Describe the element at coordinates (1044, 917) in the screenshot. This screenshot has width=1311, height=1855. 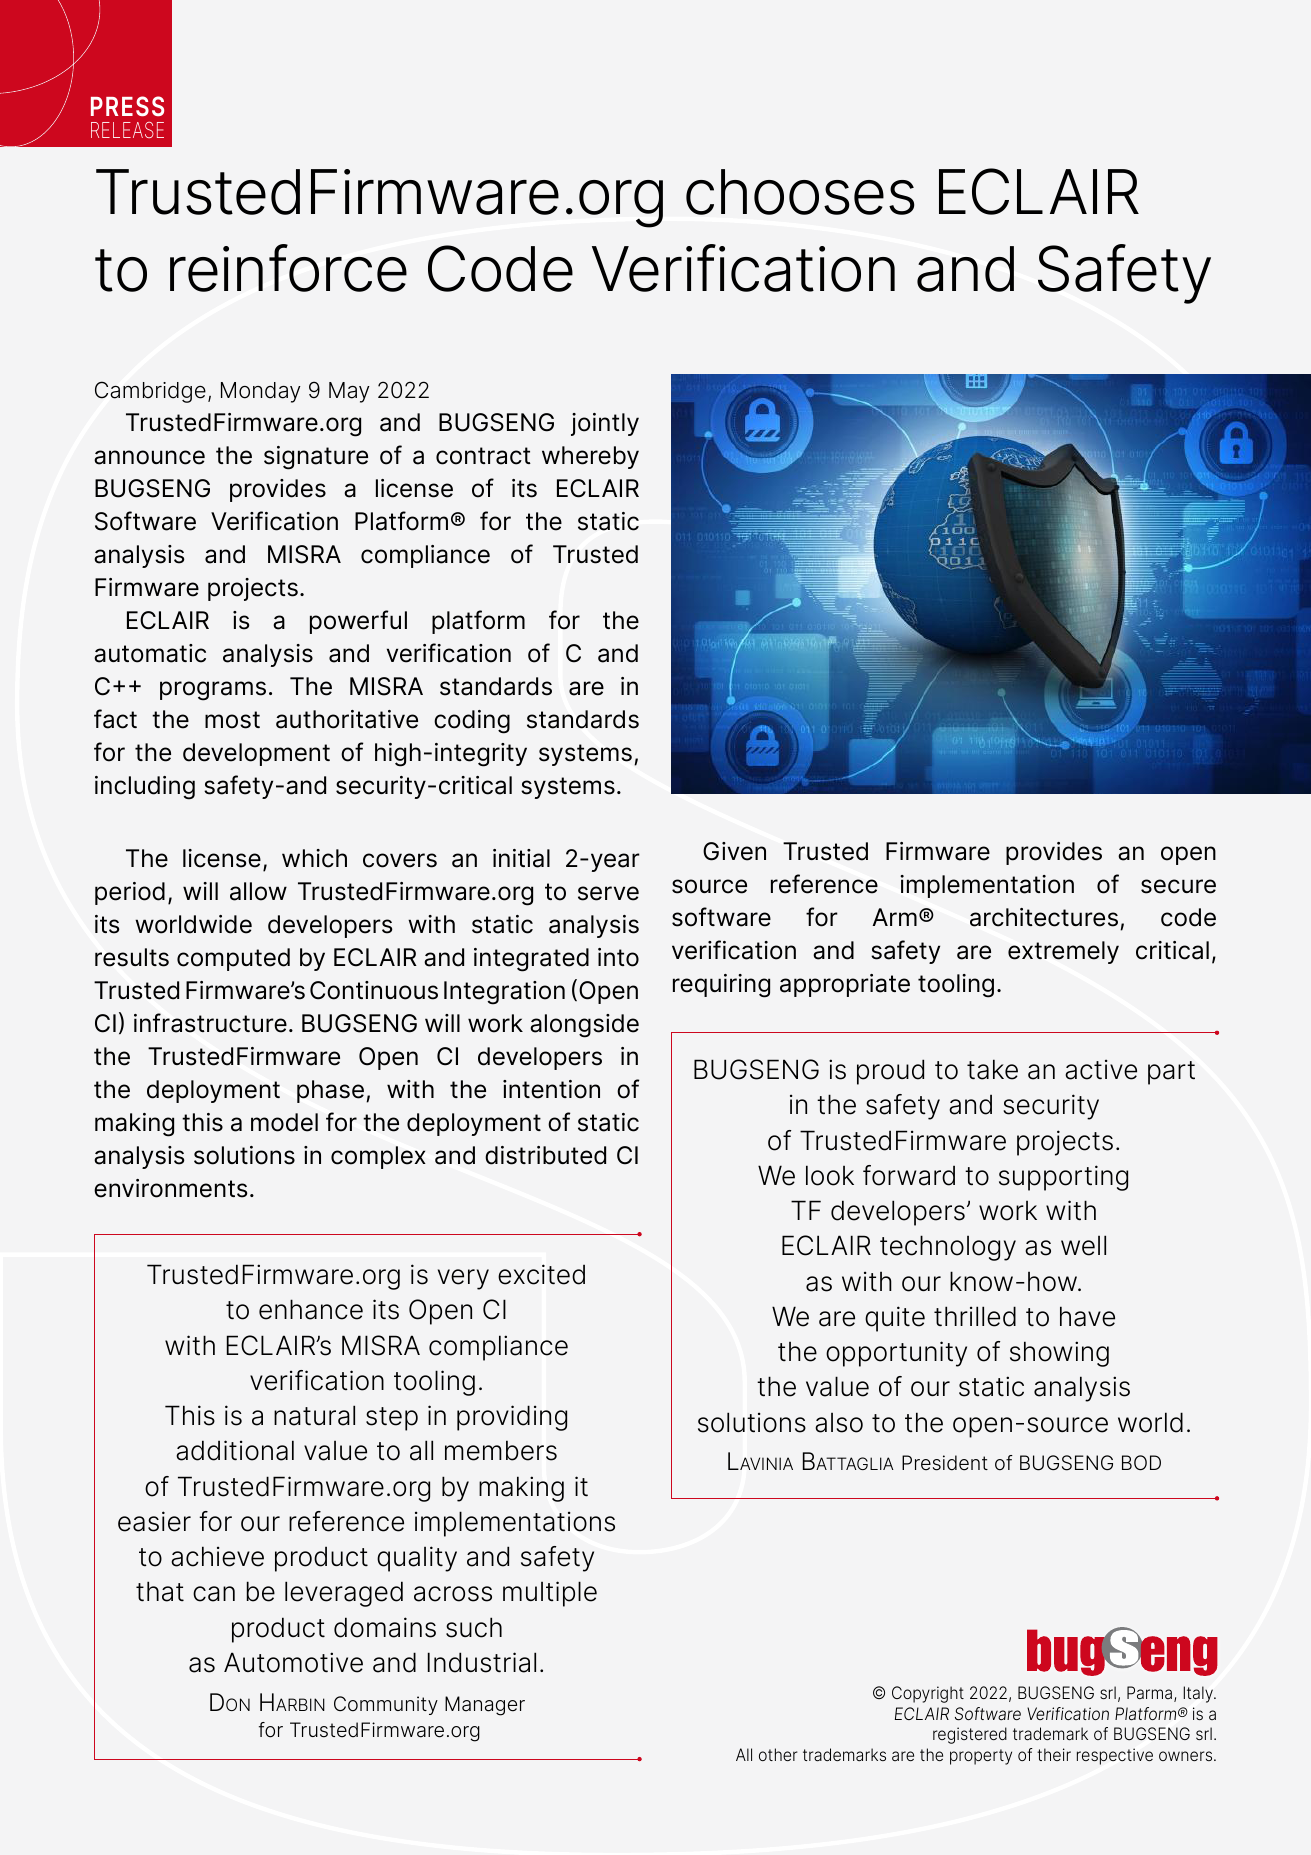
I see `architectures` at that location.
